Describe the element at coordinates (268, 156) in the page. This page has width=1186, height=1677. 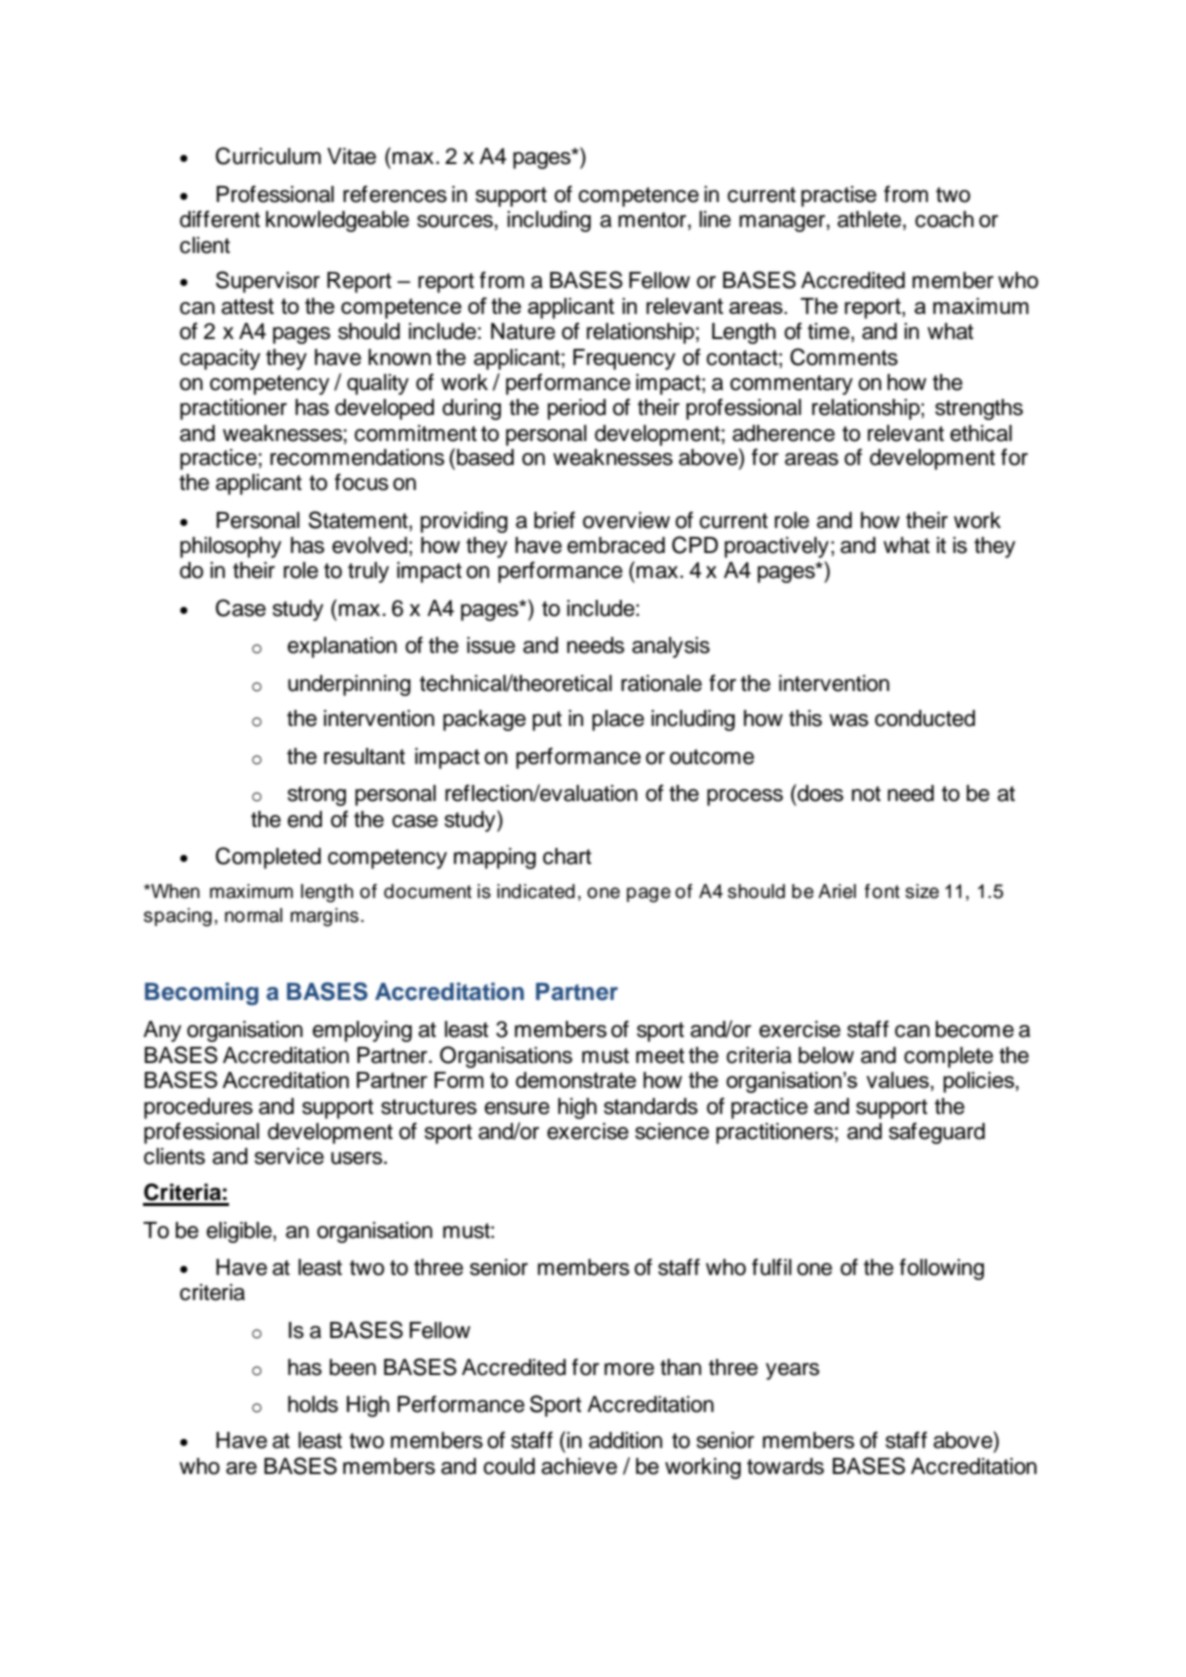
I see `Curriculum` at that location.
